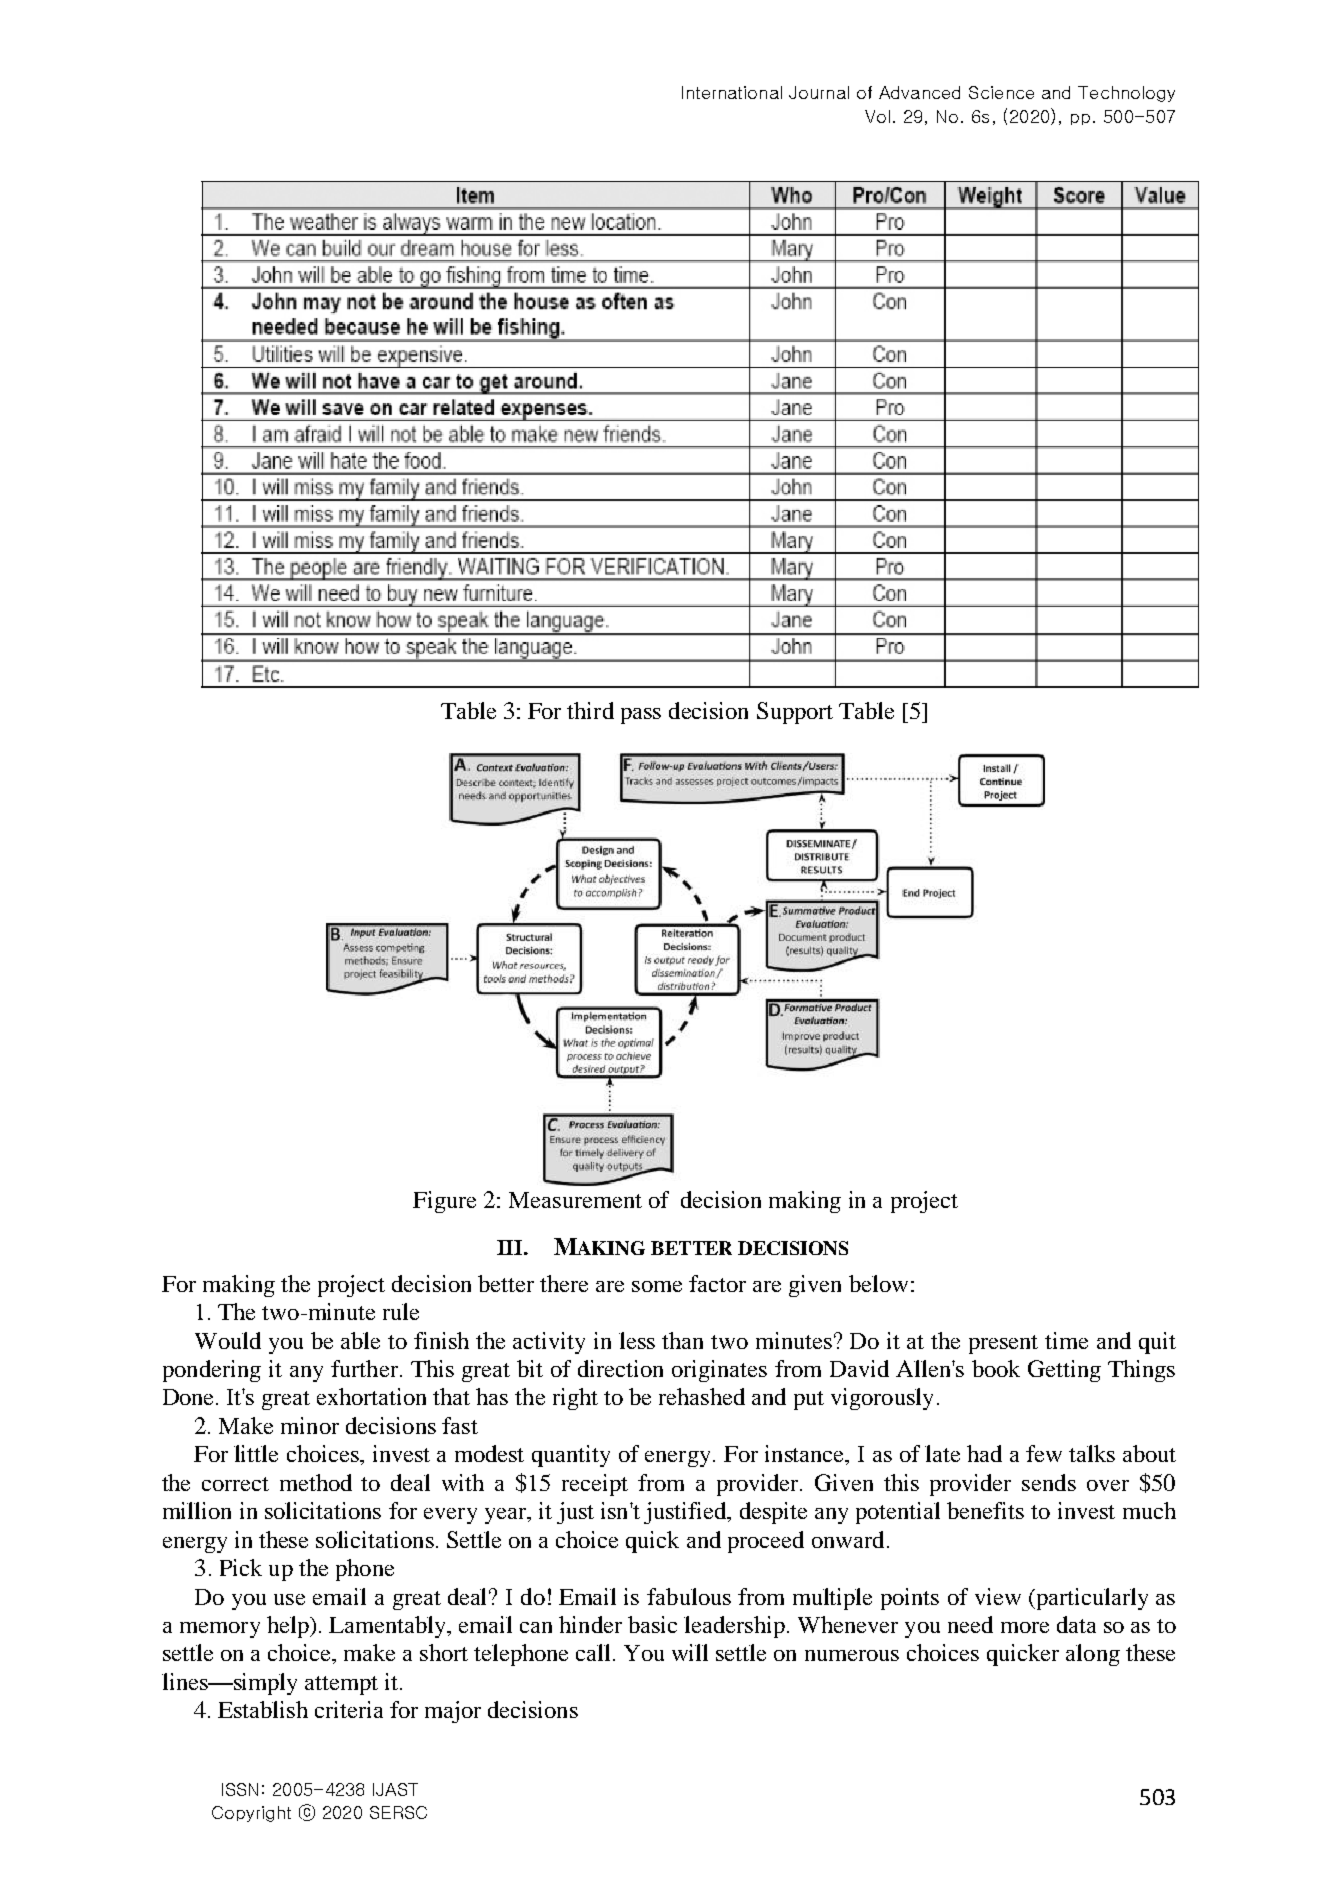  What do you see at coordinates (590, 710) in the page?
I see `third` at bounding box center [590, 710].
